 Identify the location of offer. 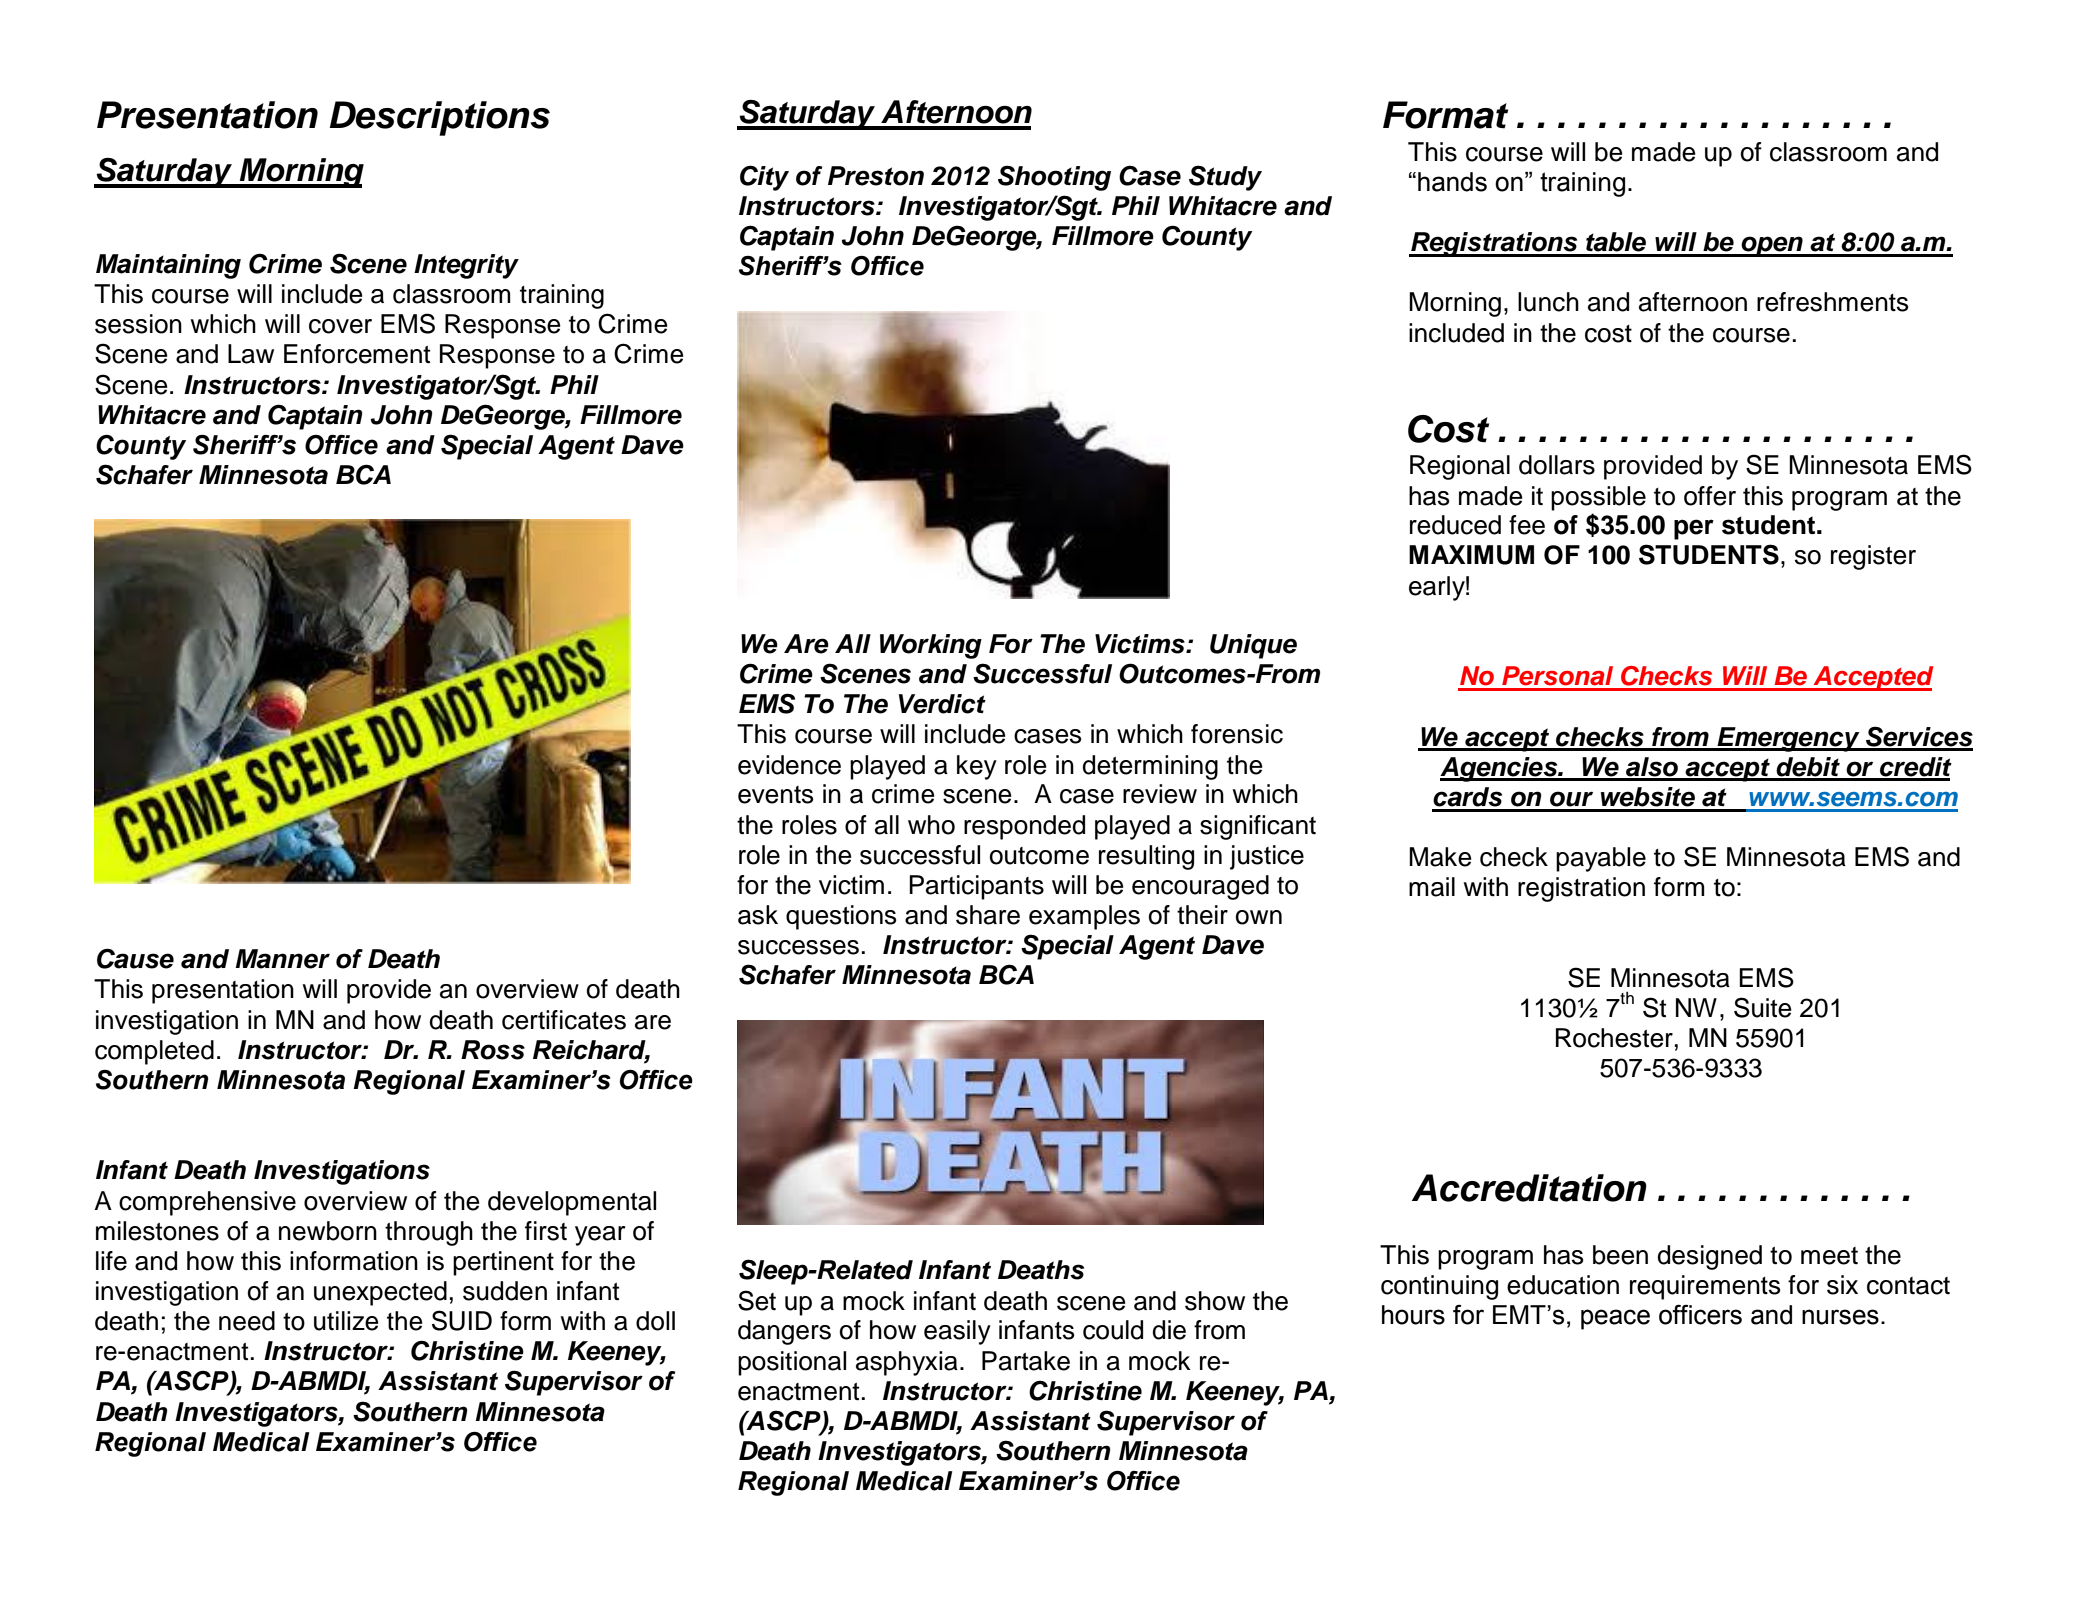
(1710, 496).
